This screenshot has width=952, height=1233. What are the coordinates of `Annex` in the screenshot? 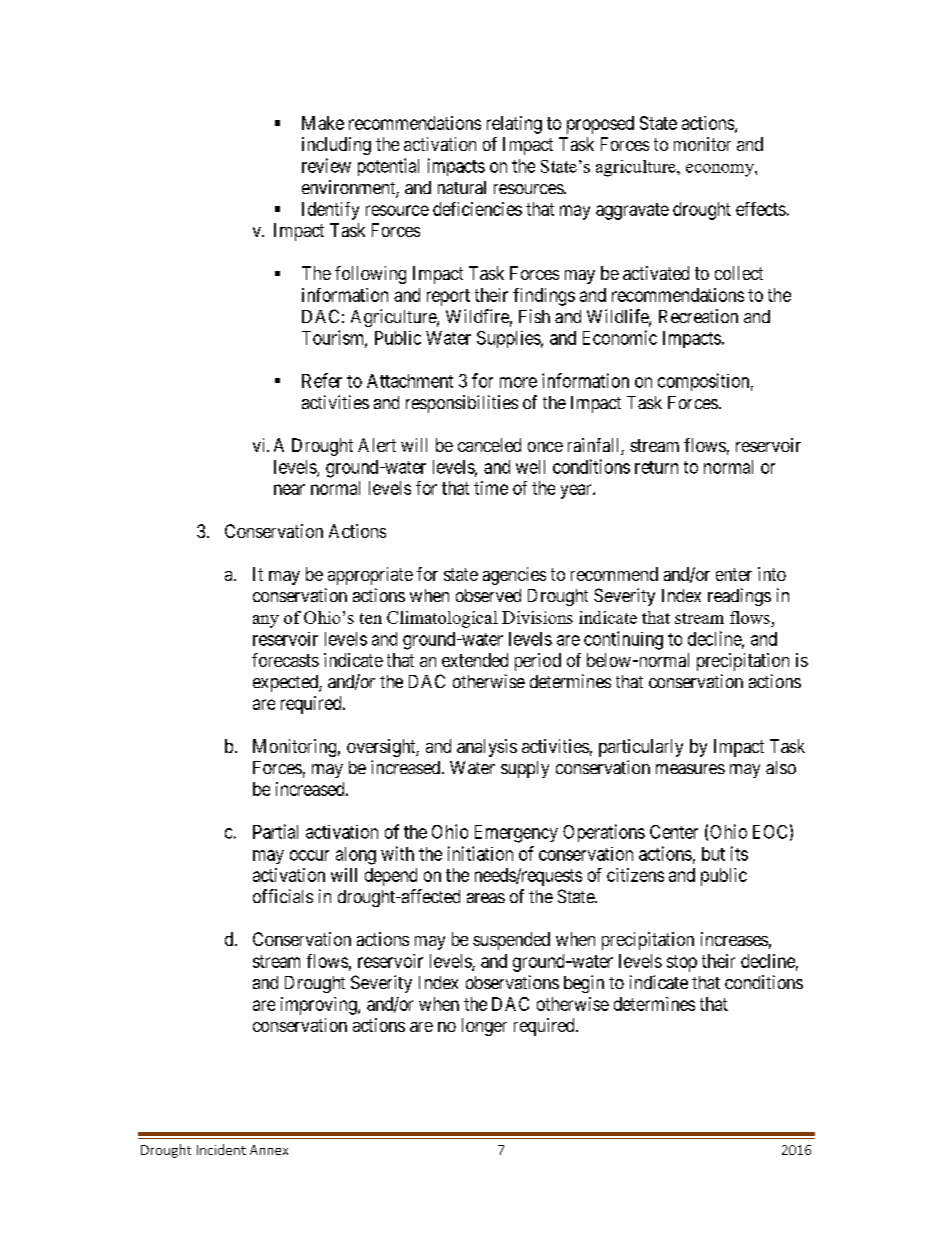 It's located at (269, 1150).
